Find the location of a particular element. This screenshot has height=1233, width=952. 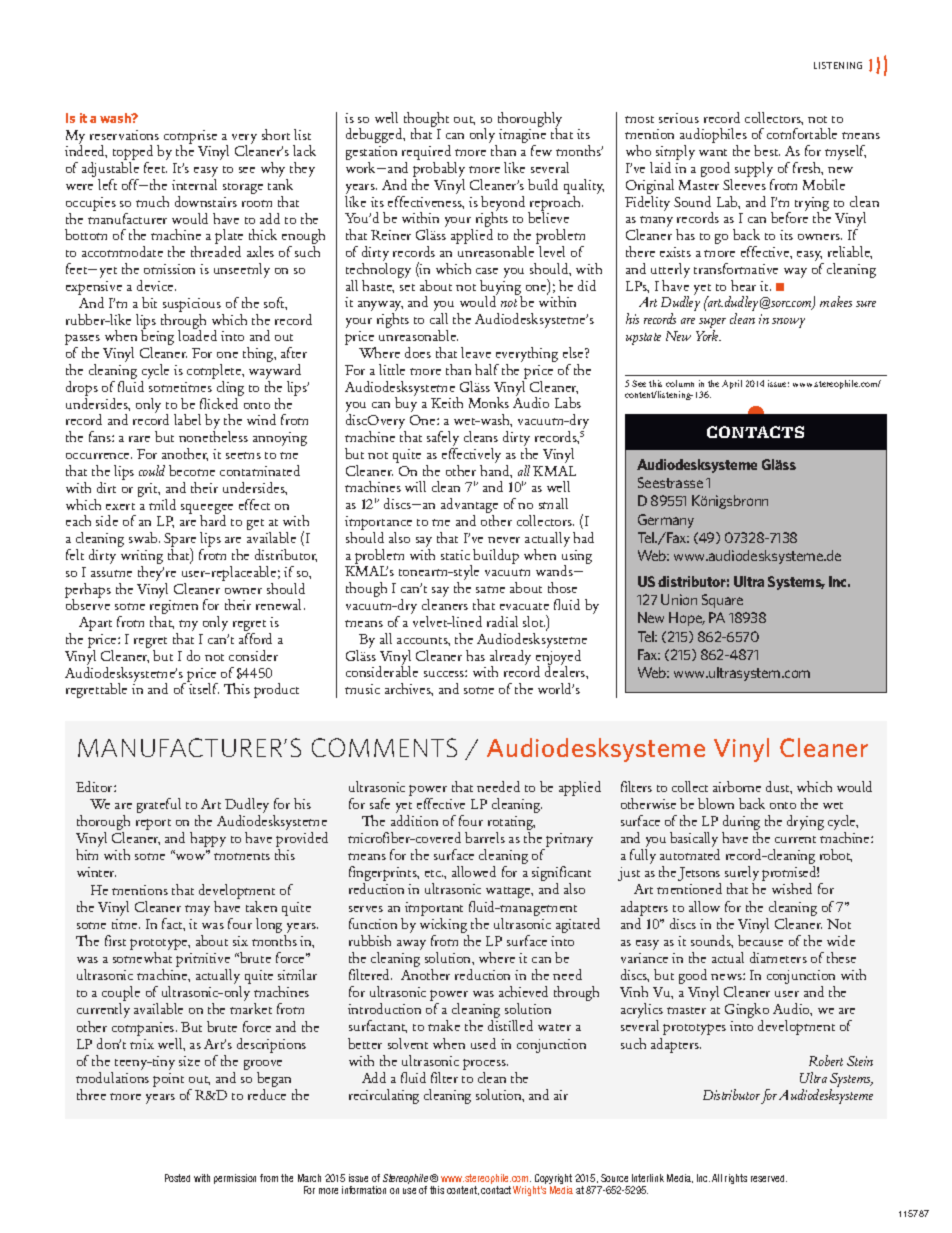

Keith is located at coordinates (447, 402).
